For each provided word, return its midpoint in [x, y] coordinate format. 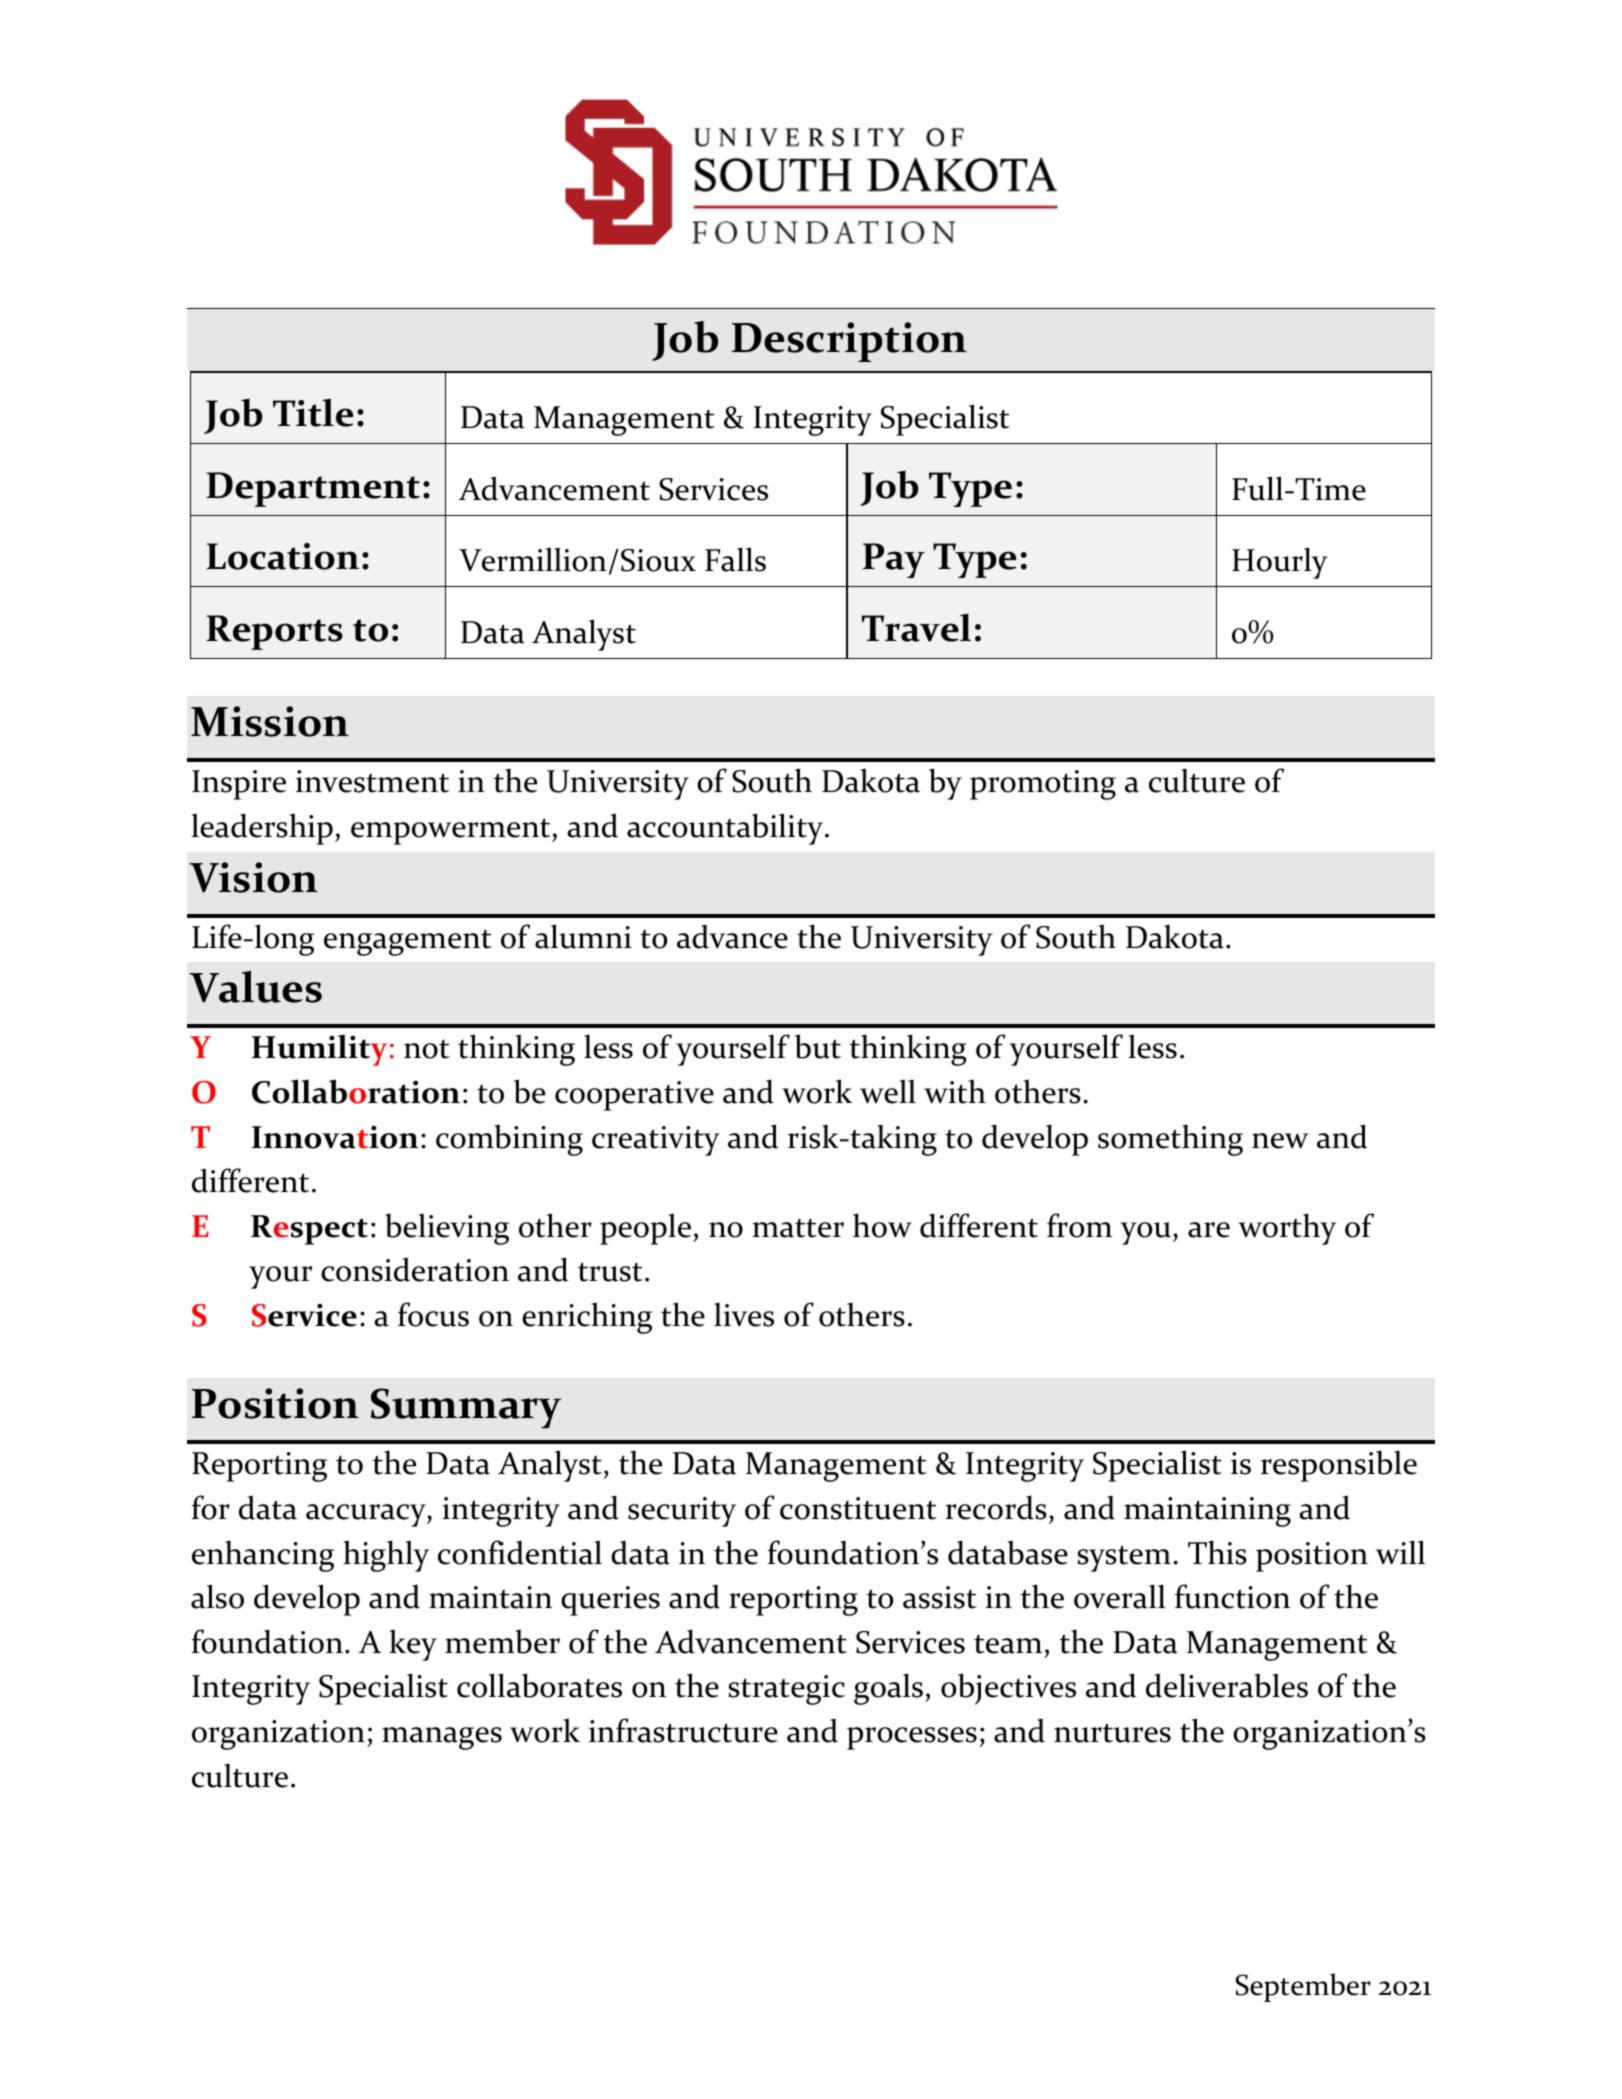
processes [912, 1738]
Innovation [335, 1137]
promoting [1043, 785]
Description [849, 342]
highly [386, 1556]
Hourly [1280, 563]
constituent [858, 1508]
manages [442, 1738]
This [1217, 1552]
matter [798, 1228]
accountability [726, 829]
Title [313, 412]
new [1280, 1141]
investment [372, 781]
